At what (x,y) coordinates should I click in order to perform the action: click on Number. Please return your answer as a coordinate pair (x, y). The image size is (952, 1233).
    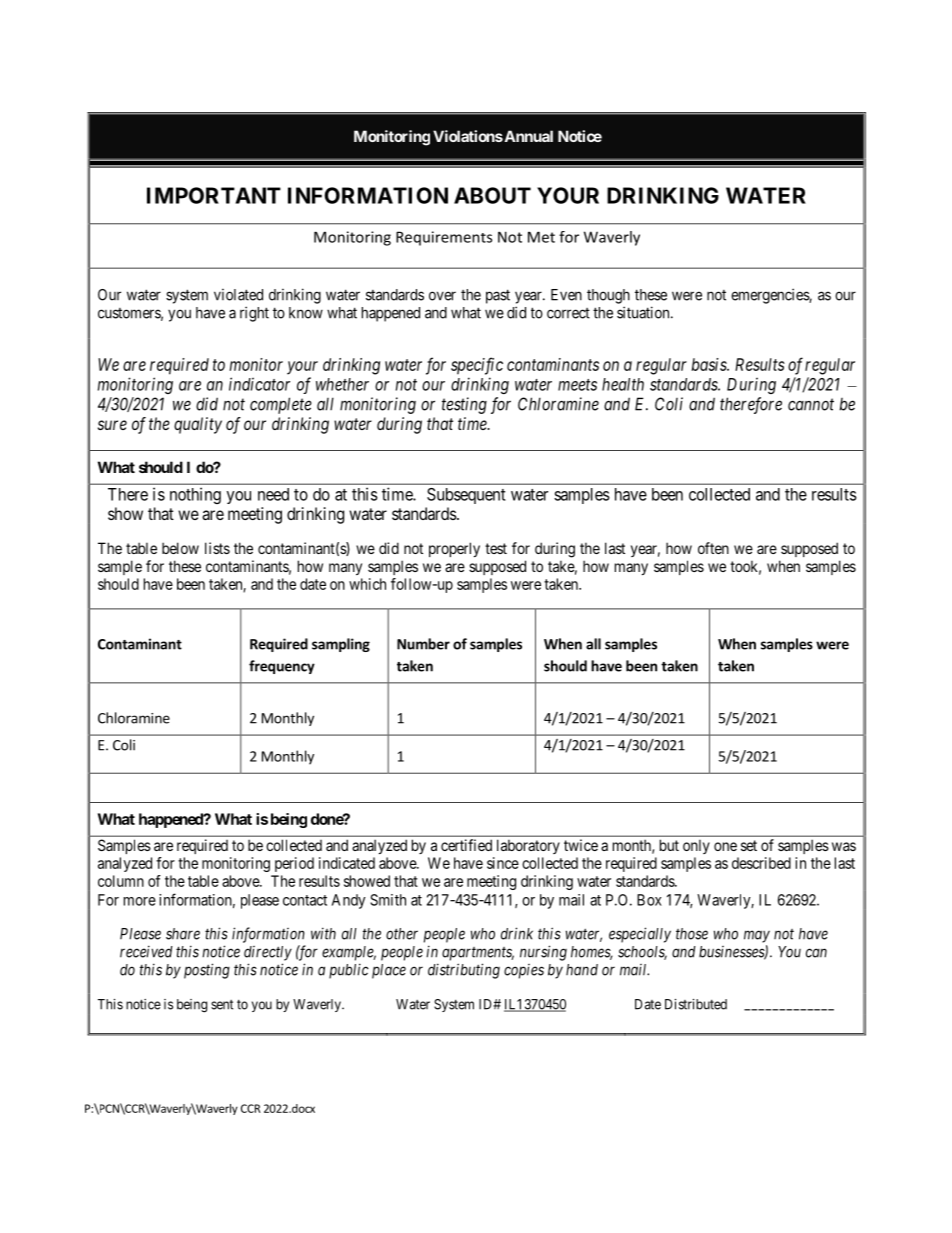
    Looking at the image, I should click on (423, 644).
